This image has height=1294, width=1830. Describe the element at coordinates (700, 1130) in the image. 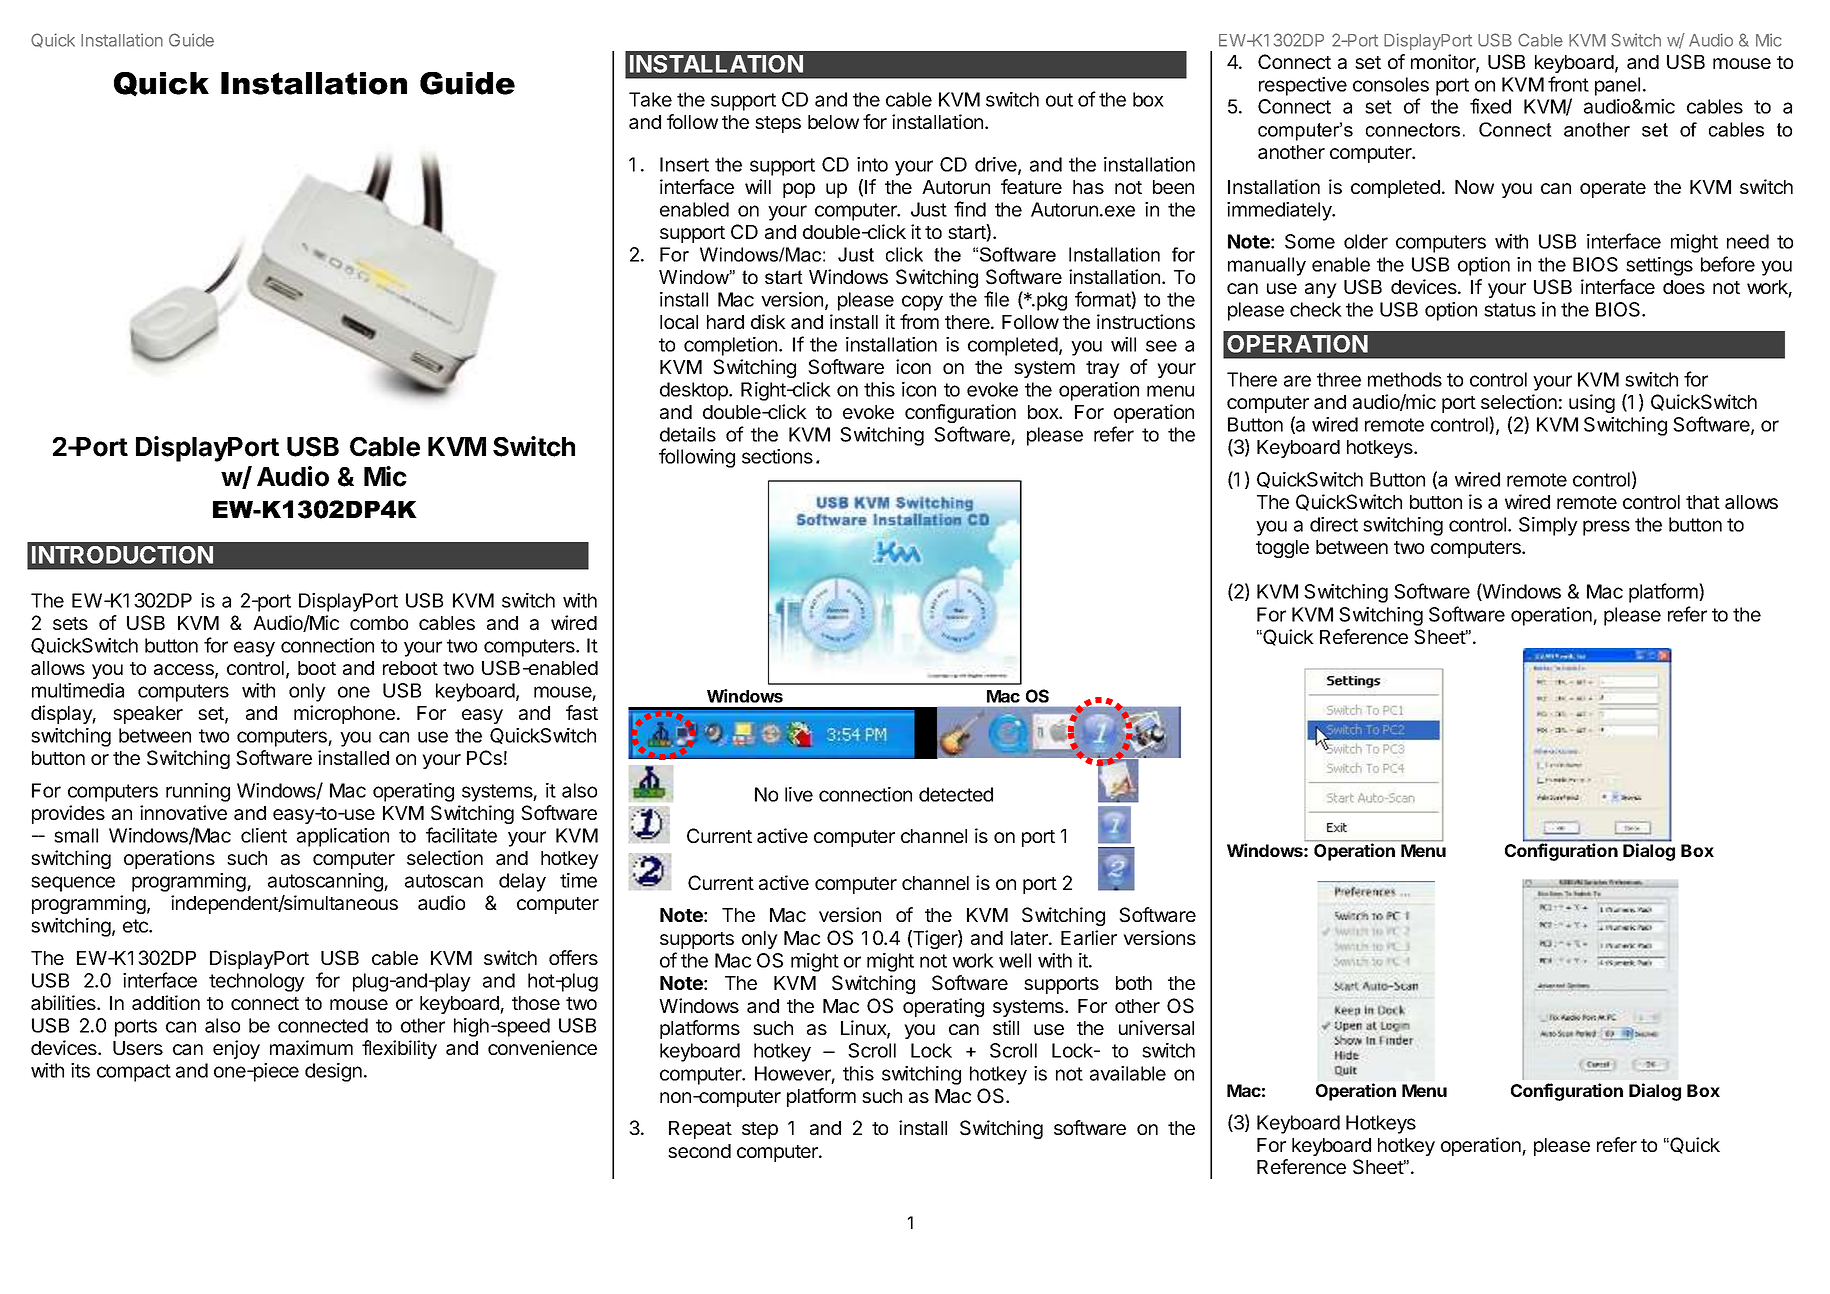

I see `Repeat` at that location.
